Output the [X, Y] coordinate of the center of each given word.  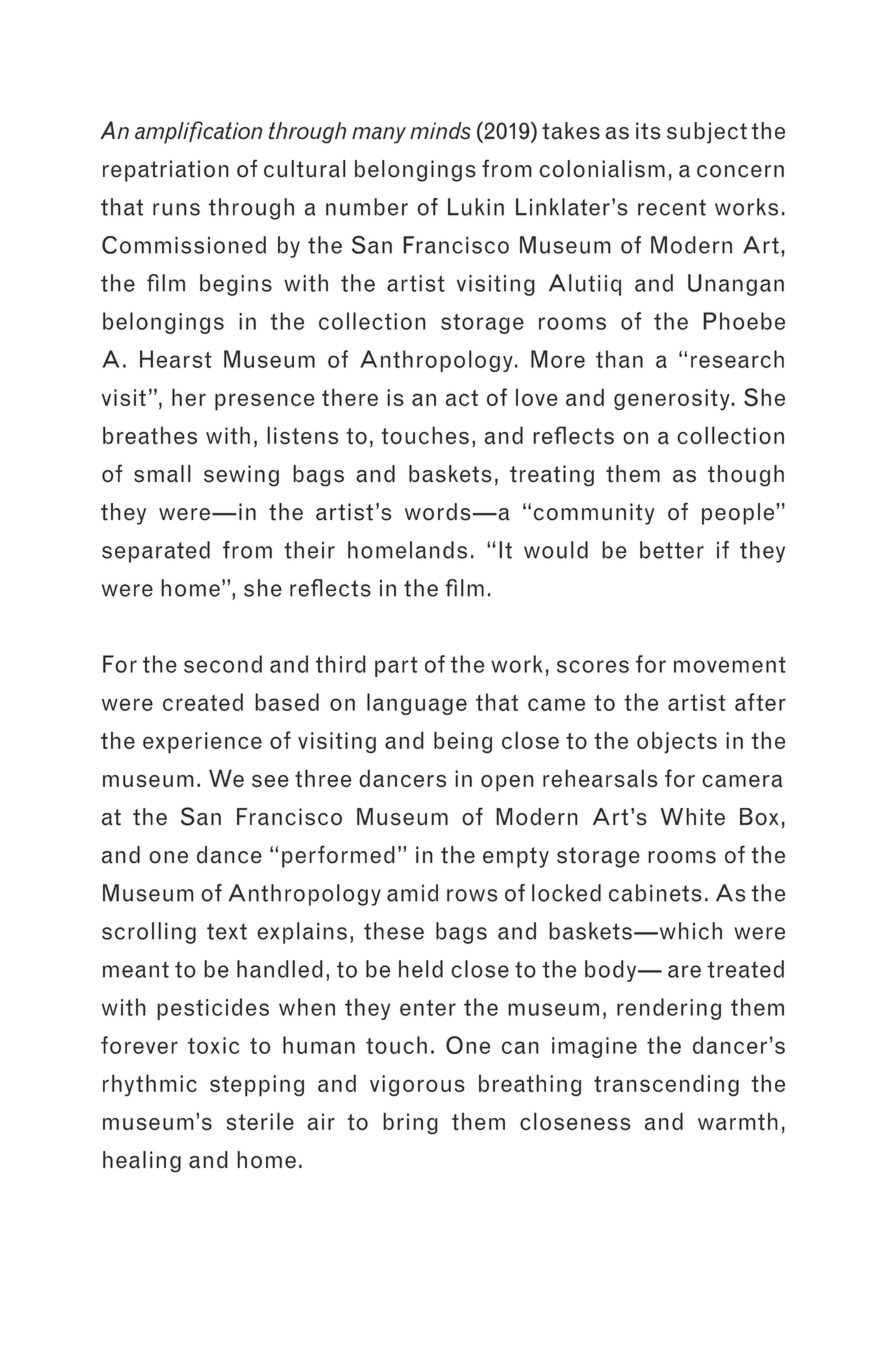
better [672, 550]
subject [707, 133]
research [737, 359]
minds [440, 131]
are [684, 971]
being [463, 742]
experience [202, 743]
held [421, 969]
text [227, 931]
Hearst [176, 359]
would [556, 550]
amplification [198, 132]
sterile [260, 1121]
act [462, 398]
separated [156, 552]
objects [677, 742]
